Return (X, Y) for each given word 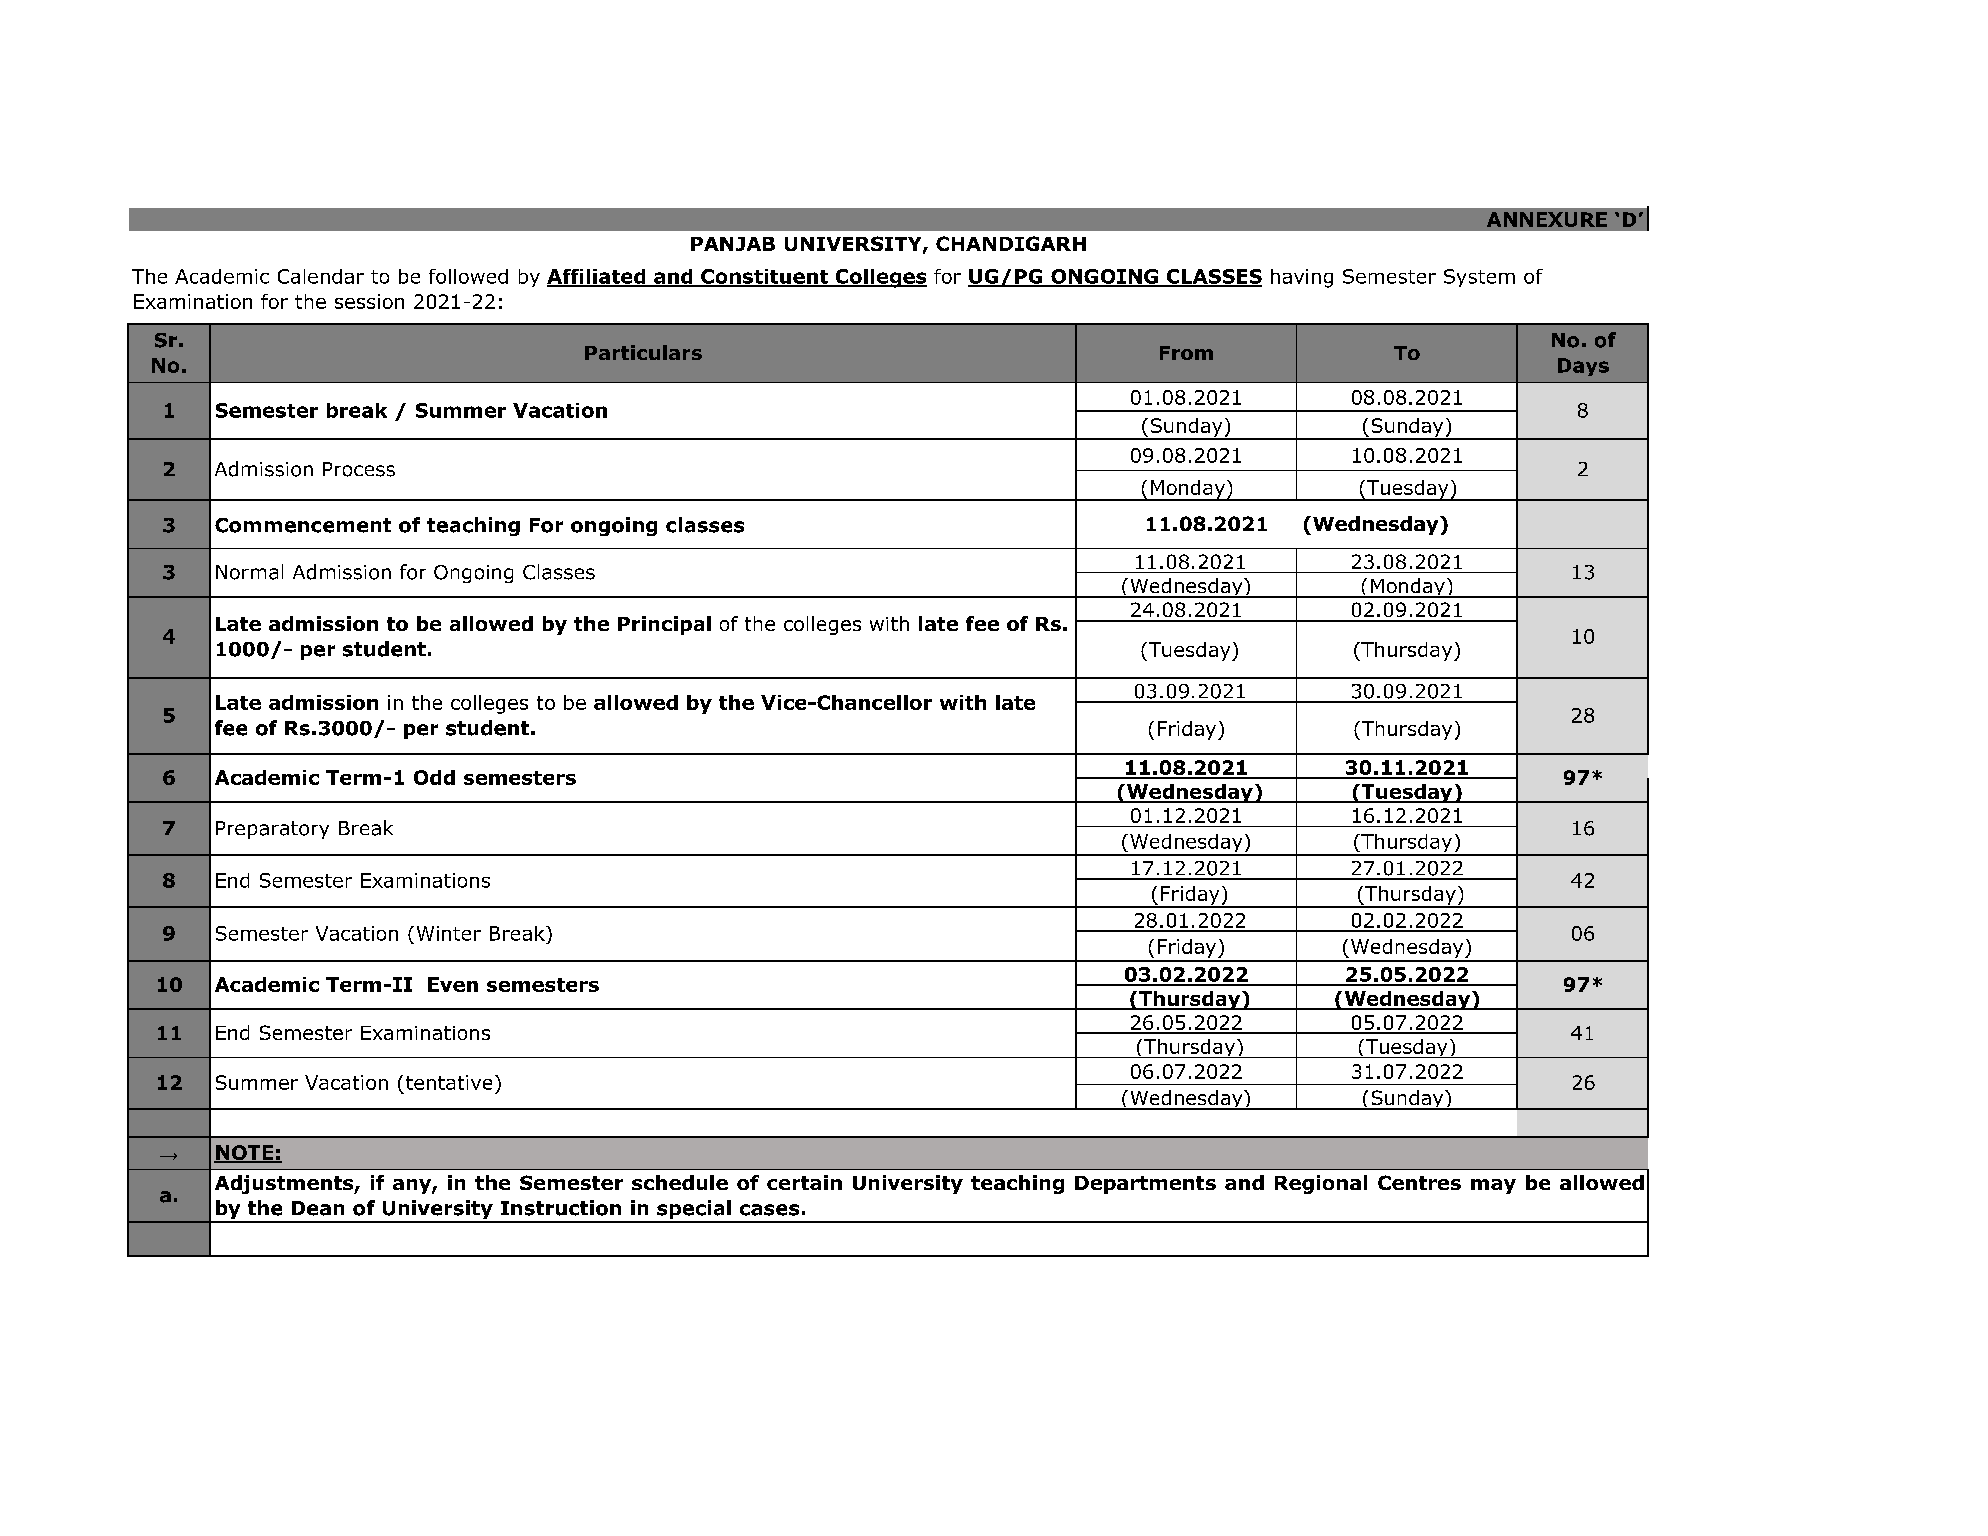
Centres (1419, 1182)
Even (453, 984)
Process (359, 469)
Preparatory (272, 830)
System (1479, 278)
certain (804, 1182)
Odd (434, 777)
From (1186, 353)
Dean (318, 1208)
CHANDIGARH (1011, 243)
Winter (449, 933)
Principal (664, 625)
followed (468, 276)
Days (1583, 367)
